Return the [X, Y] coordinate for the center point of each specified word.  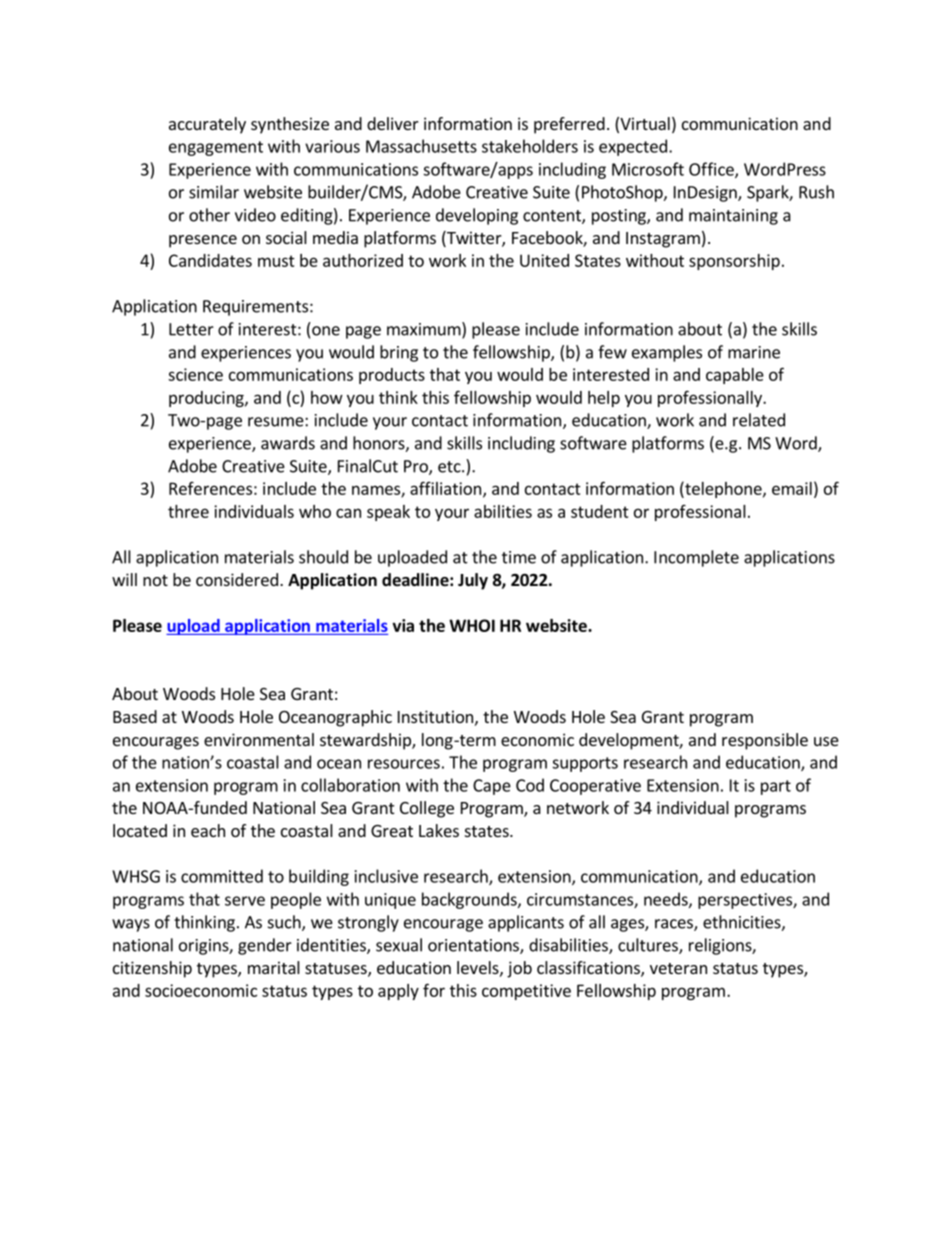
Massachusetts [421, 146]
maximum [425, 330]
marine [754, 352]
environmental [259, 739]
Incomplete [696, 558]
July [473, 581]
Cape [492, 787]
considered [237, 579]
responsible [765, 741]
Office [712, 170]
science [195, 374]
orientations [474, 946]
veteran [678, 968]
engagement [216, 148]
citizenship [152, 969]
